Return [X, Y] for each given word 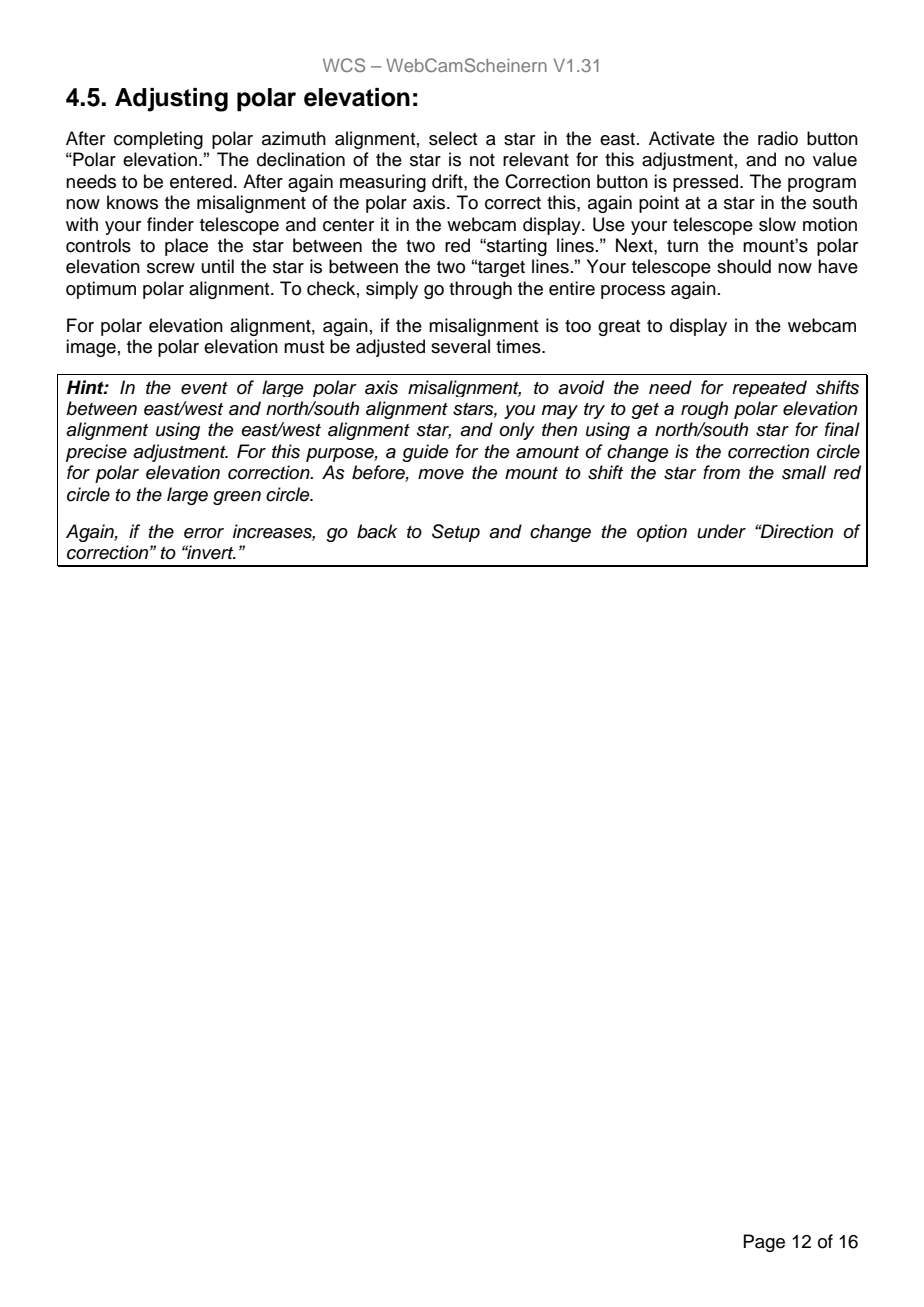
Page [764, 1243]
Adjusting [171, 100]
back [377, 531]
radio [778, 138]
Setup [456, 533]
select [453, 138]
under [721, 531]
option [662, 533]
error [204, 533]
